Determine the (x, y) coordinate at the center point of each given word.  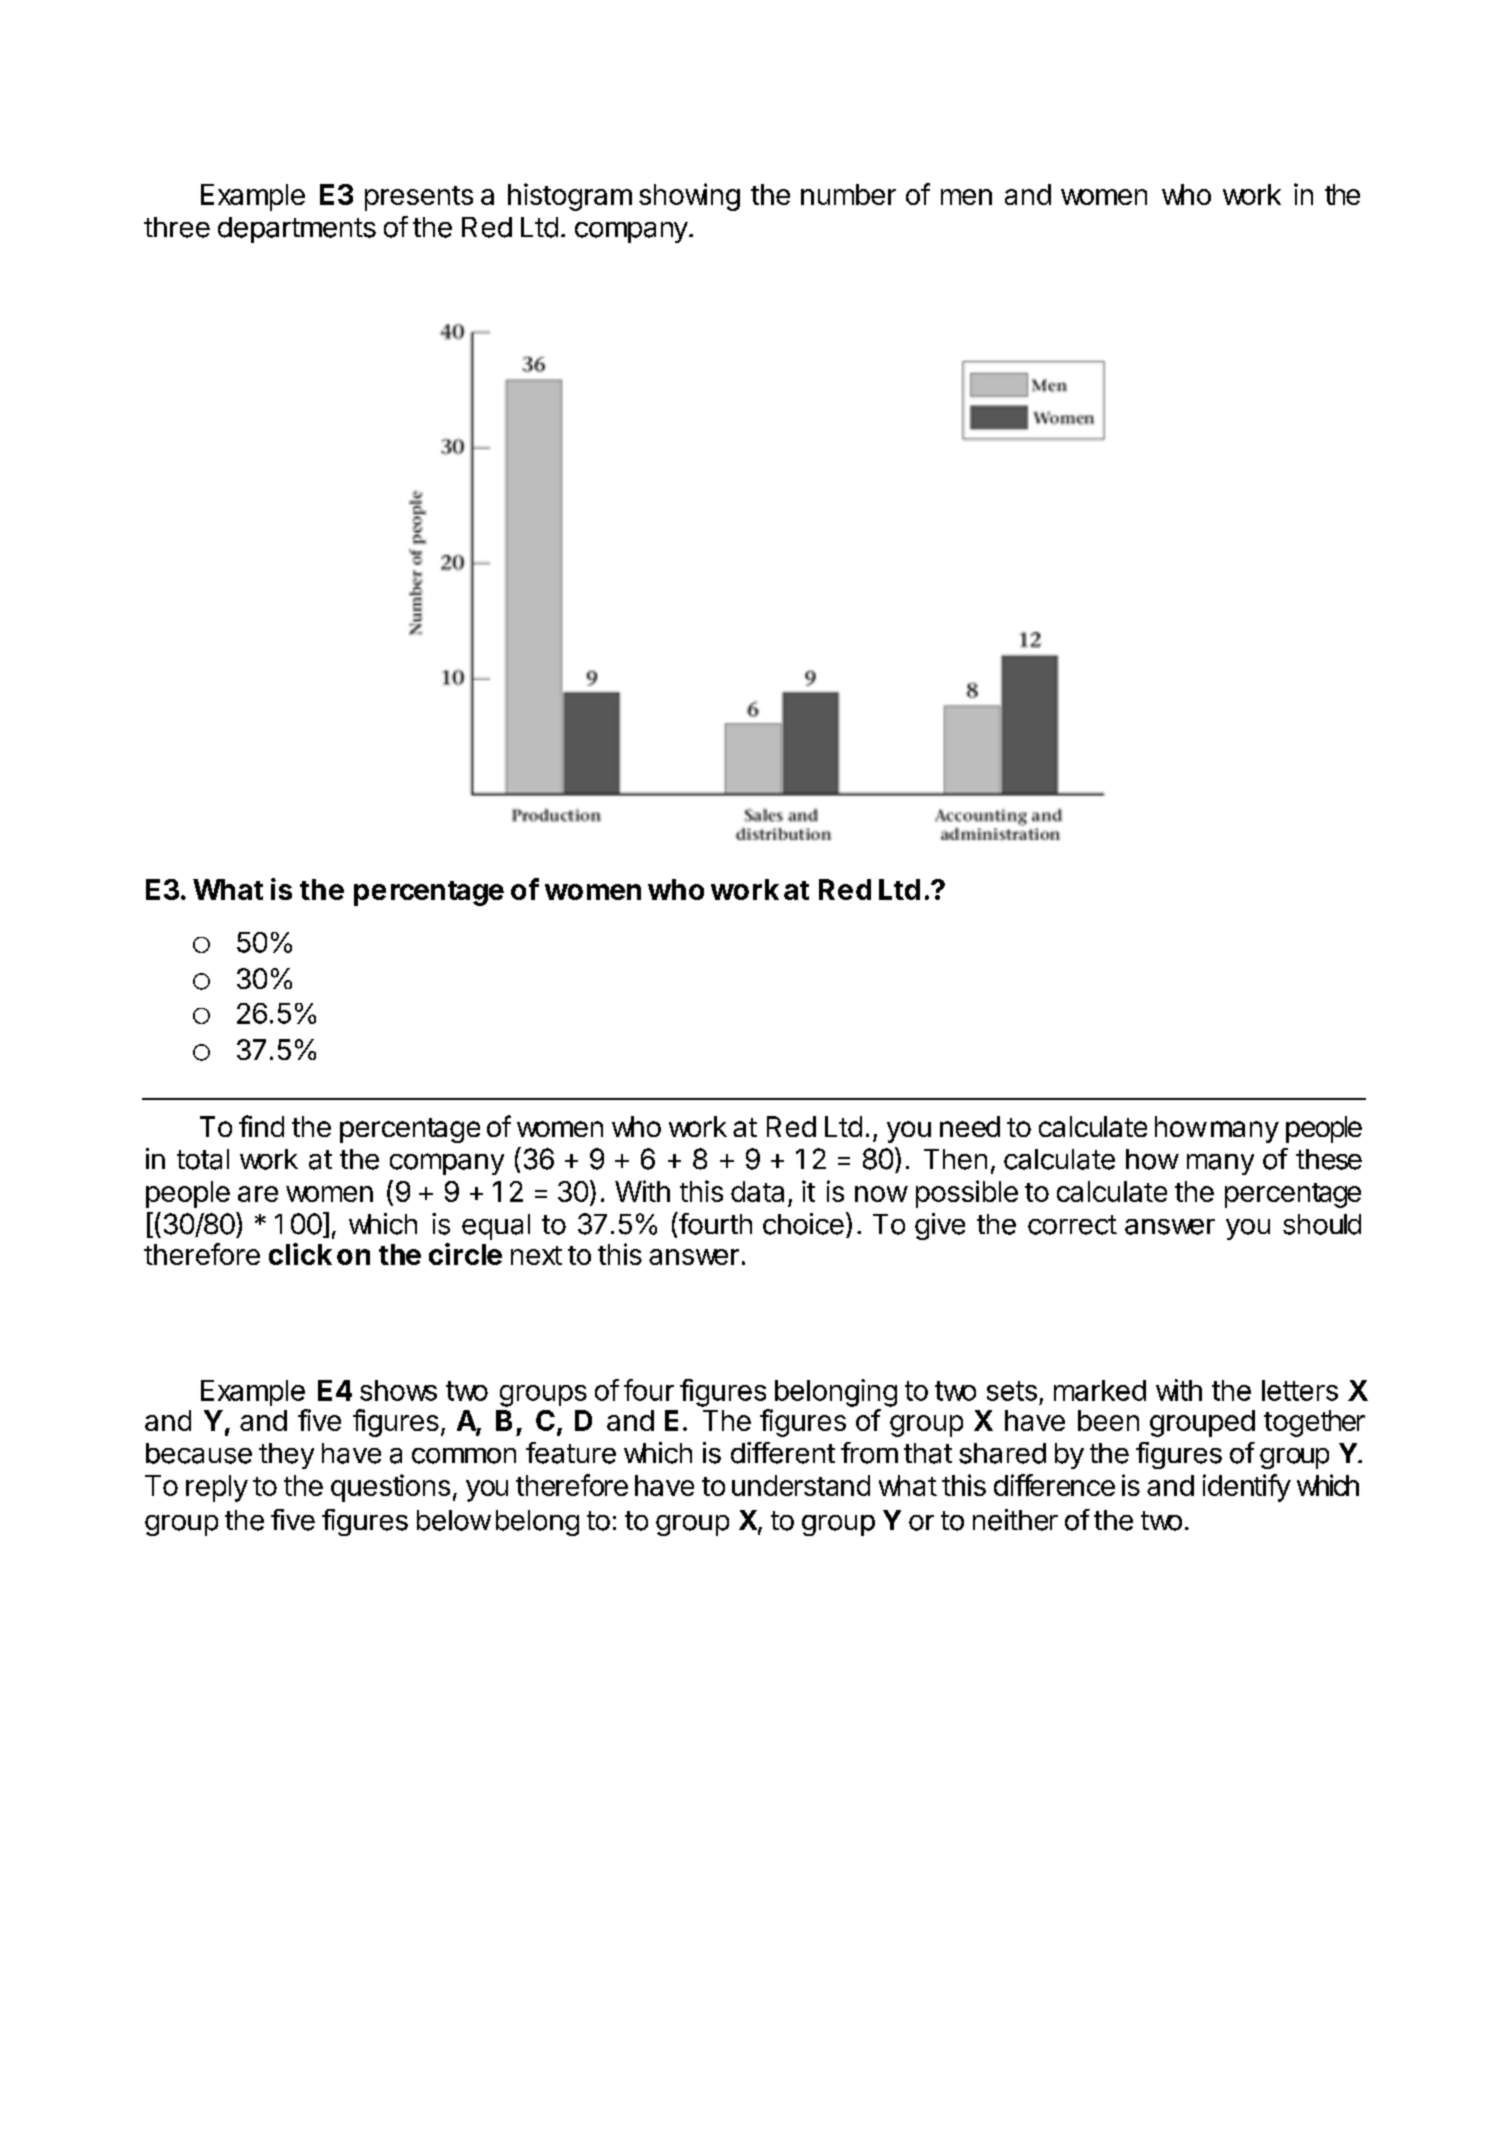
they (286, 1456)
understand (801, 1485)
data (757, 1191)
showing (689, 197)
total (203, 1159)
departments (297, 230)
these (1329, 1159)
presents (419, 198)
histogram (570, 197)
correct (1072, 1225)
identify (1247, 1488)
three (177, 227)
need (970, 1126)
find (261, 1126)
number (848, 194)
